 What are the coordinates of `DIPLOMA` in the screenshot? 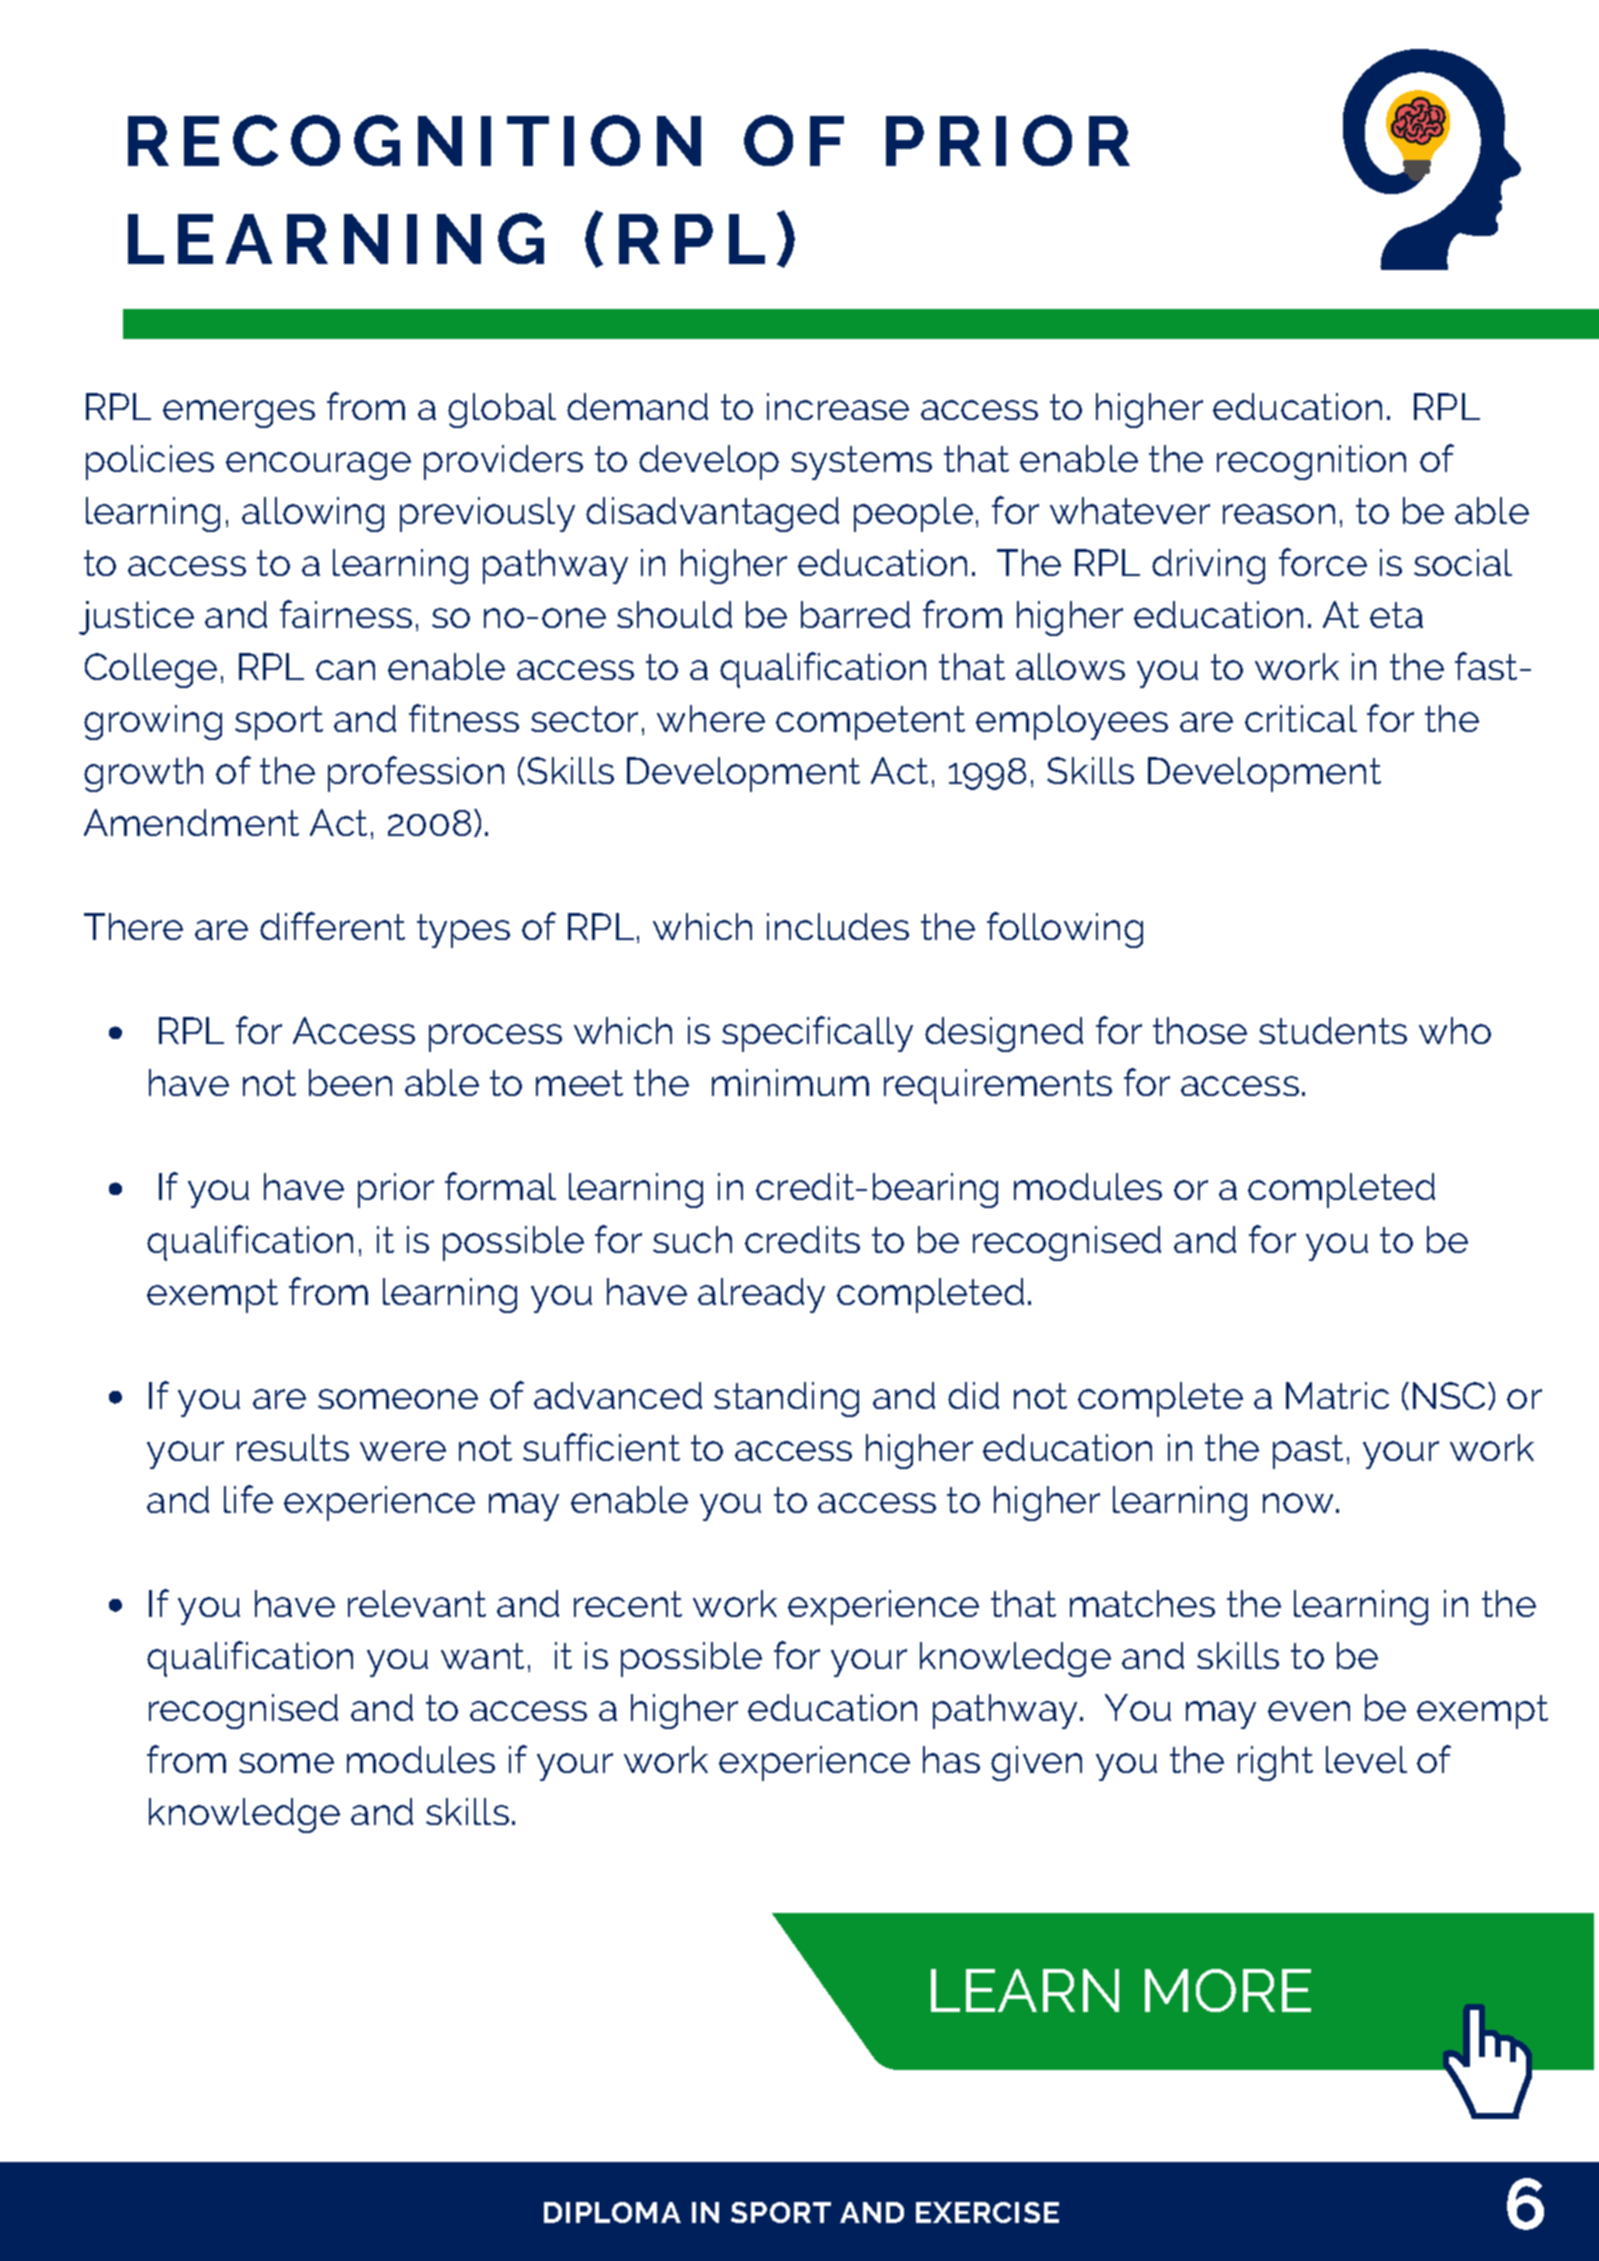 It's located at (612, 2212).
